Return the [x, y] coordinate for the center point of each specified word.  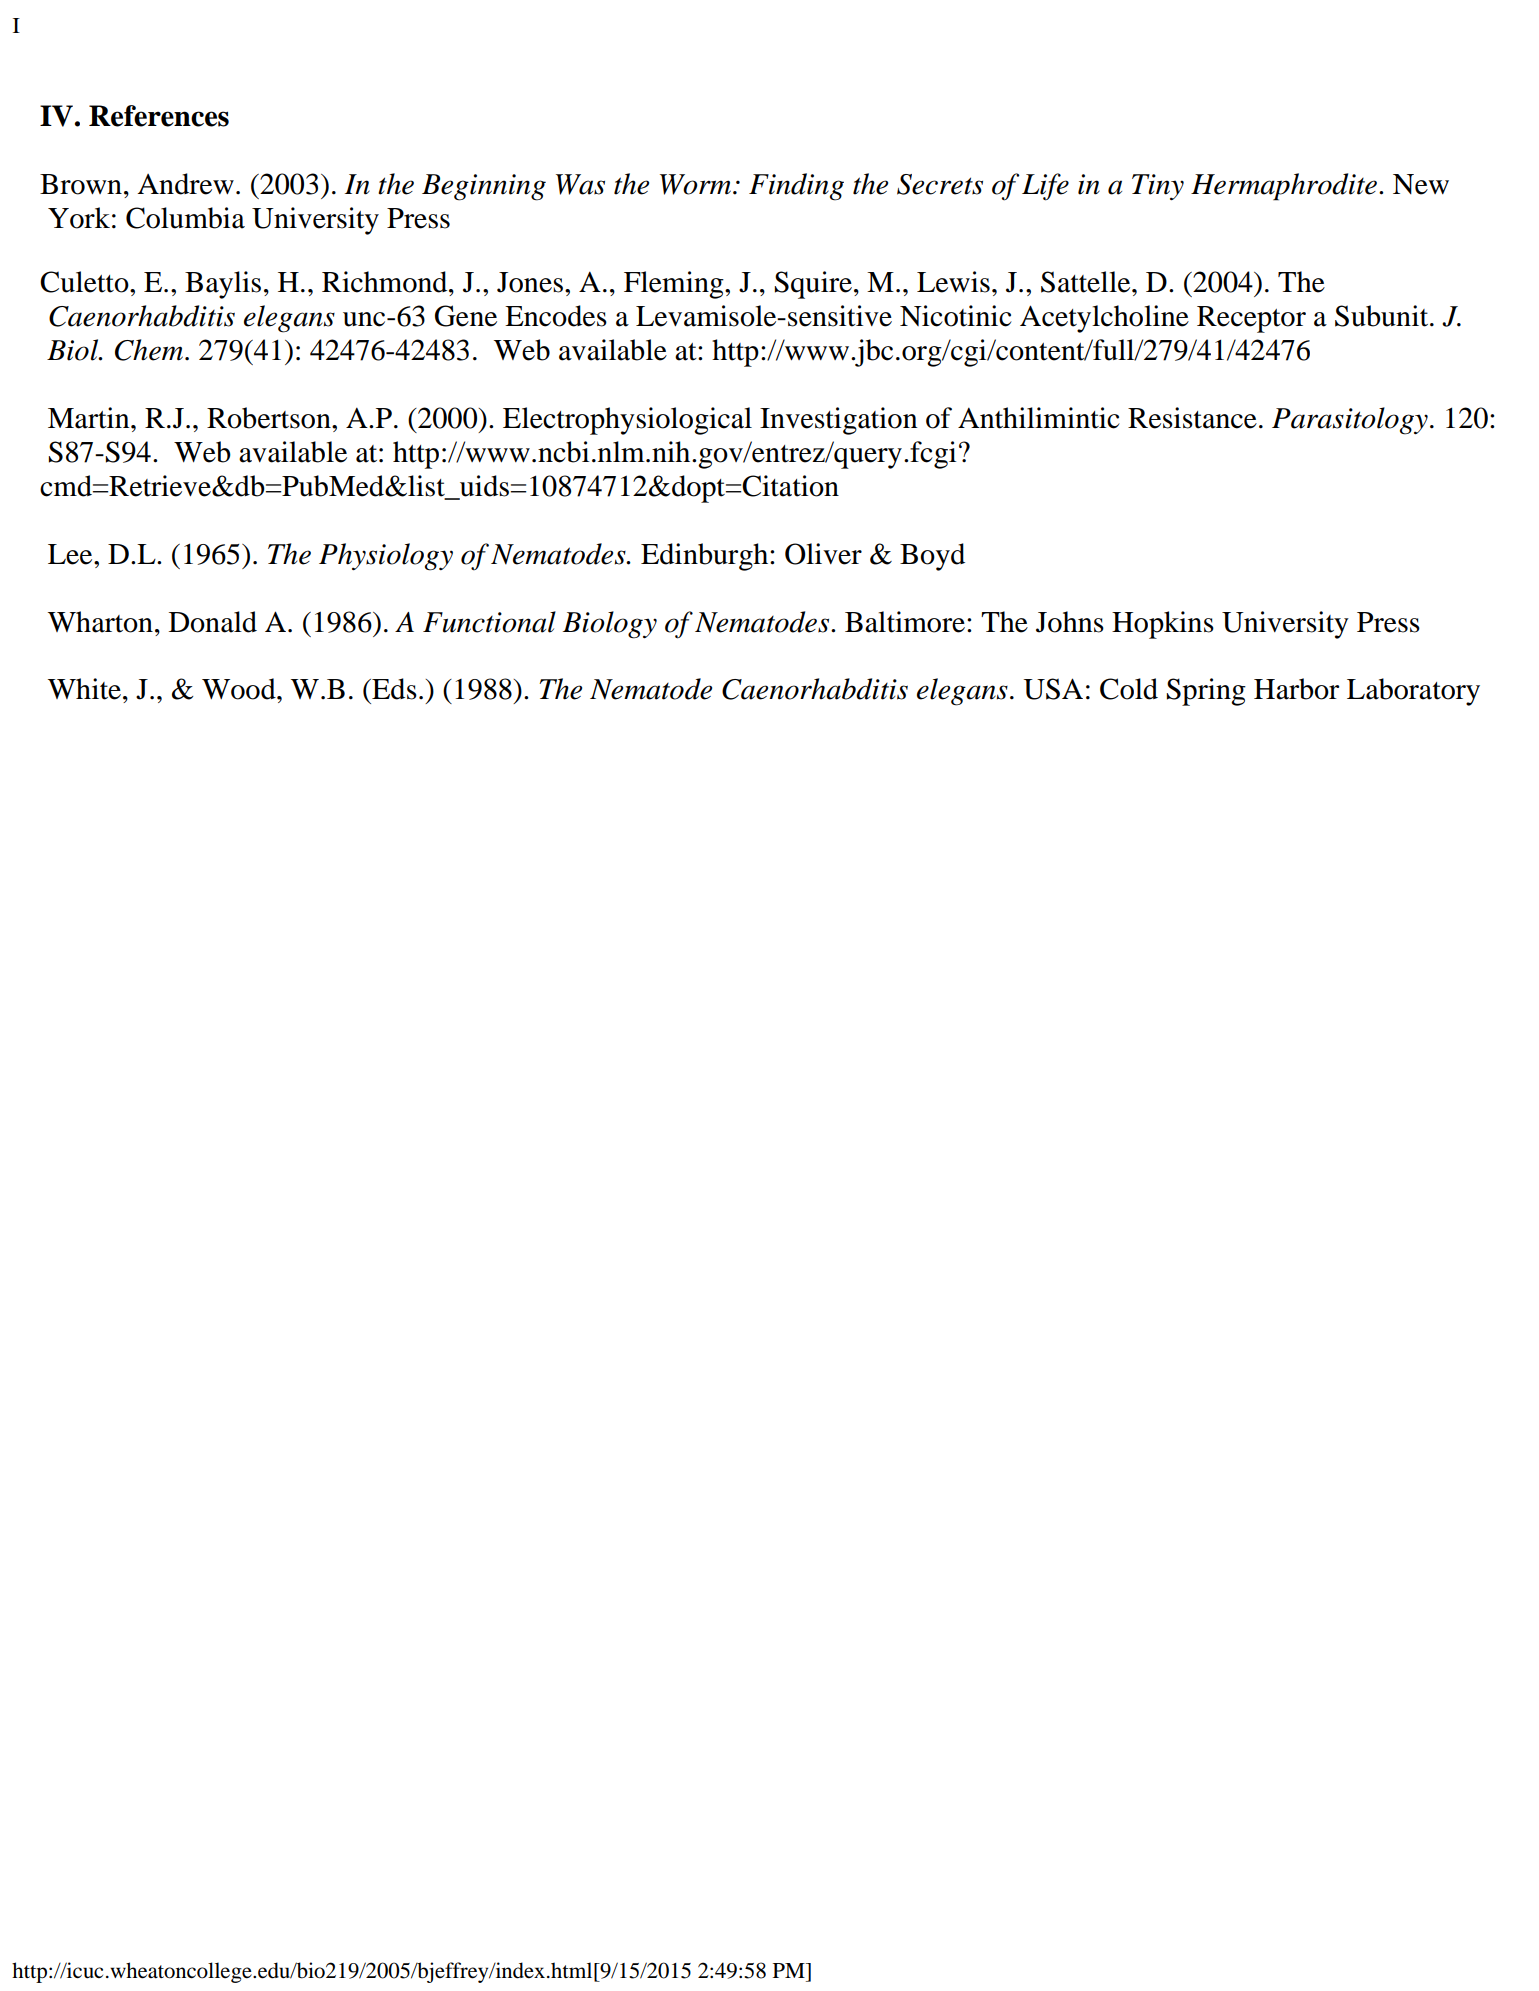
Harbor [1296, 689]
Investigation [838, 421]
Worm [697, 184]
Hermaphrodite [1284, 187]
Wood [240, 689]
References [159, 116]
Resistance [1192, 418]
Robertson [270, 418]
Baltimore [905, 622]
